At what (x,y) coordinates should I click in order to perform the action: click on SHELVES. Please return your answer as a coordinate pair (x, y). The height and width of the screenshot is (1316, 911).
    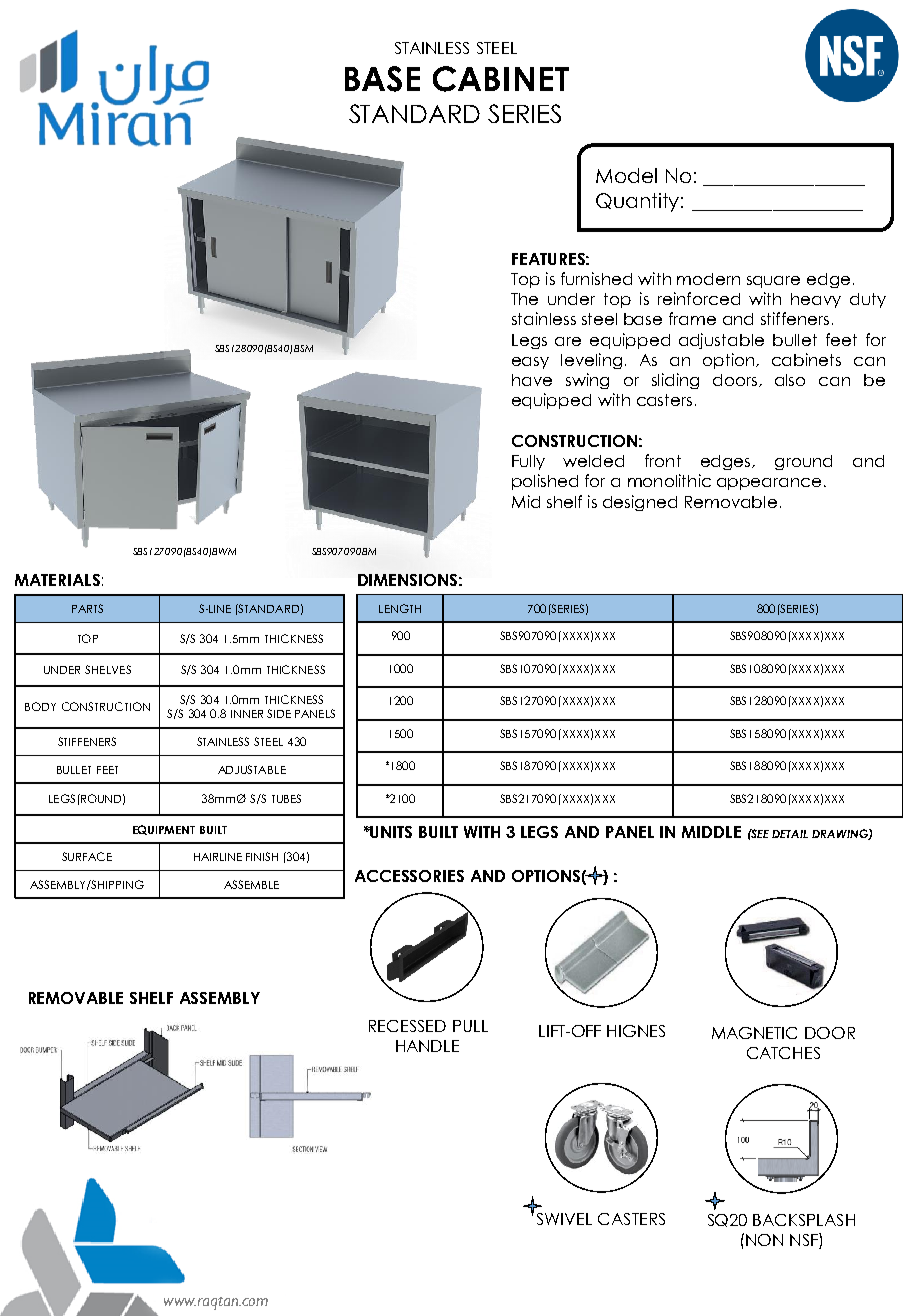
    Looking at the image, I should click on (108, 669).
